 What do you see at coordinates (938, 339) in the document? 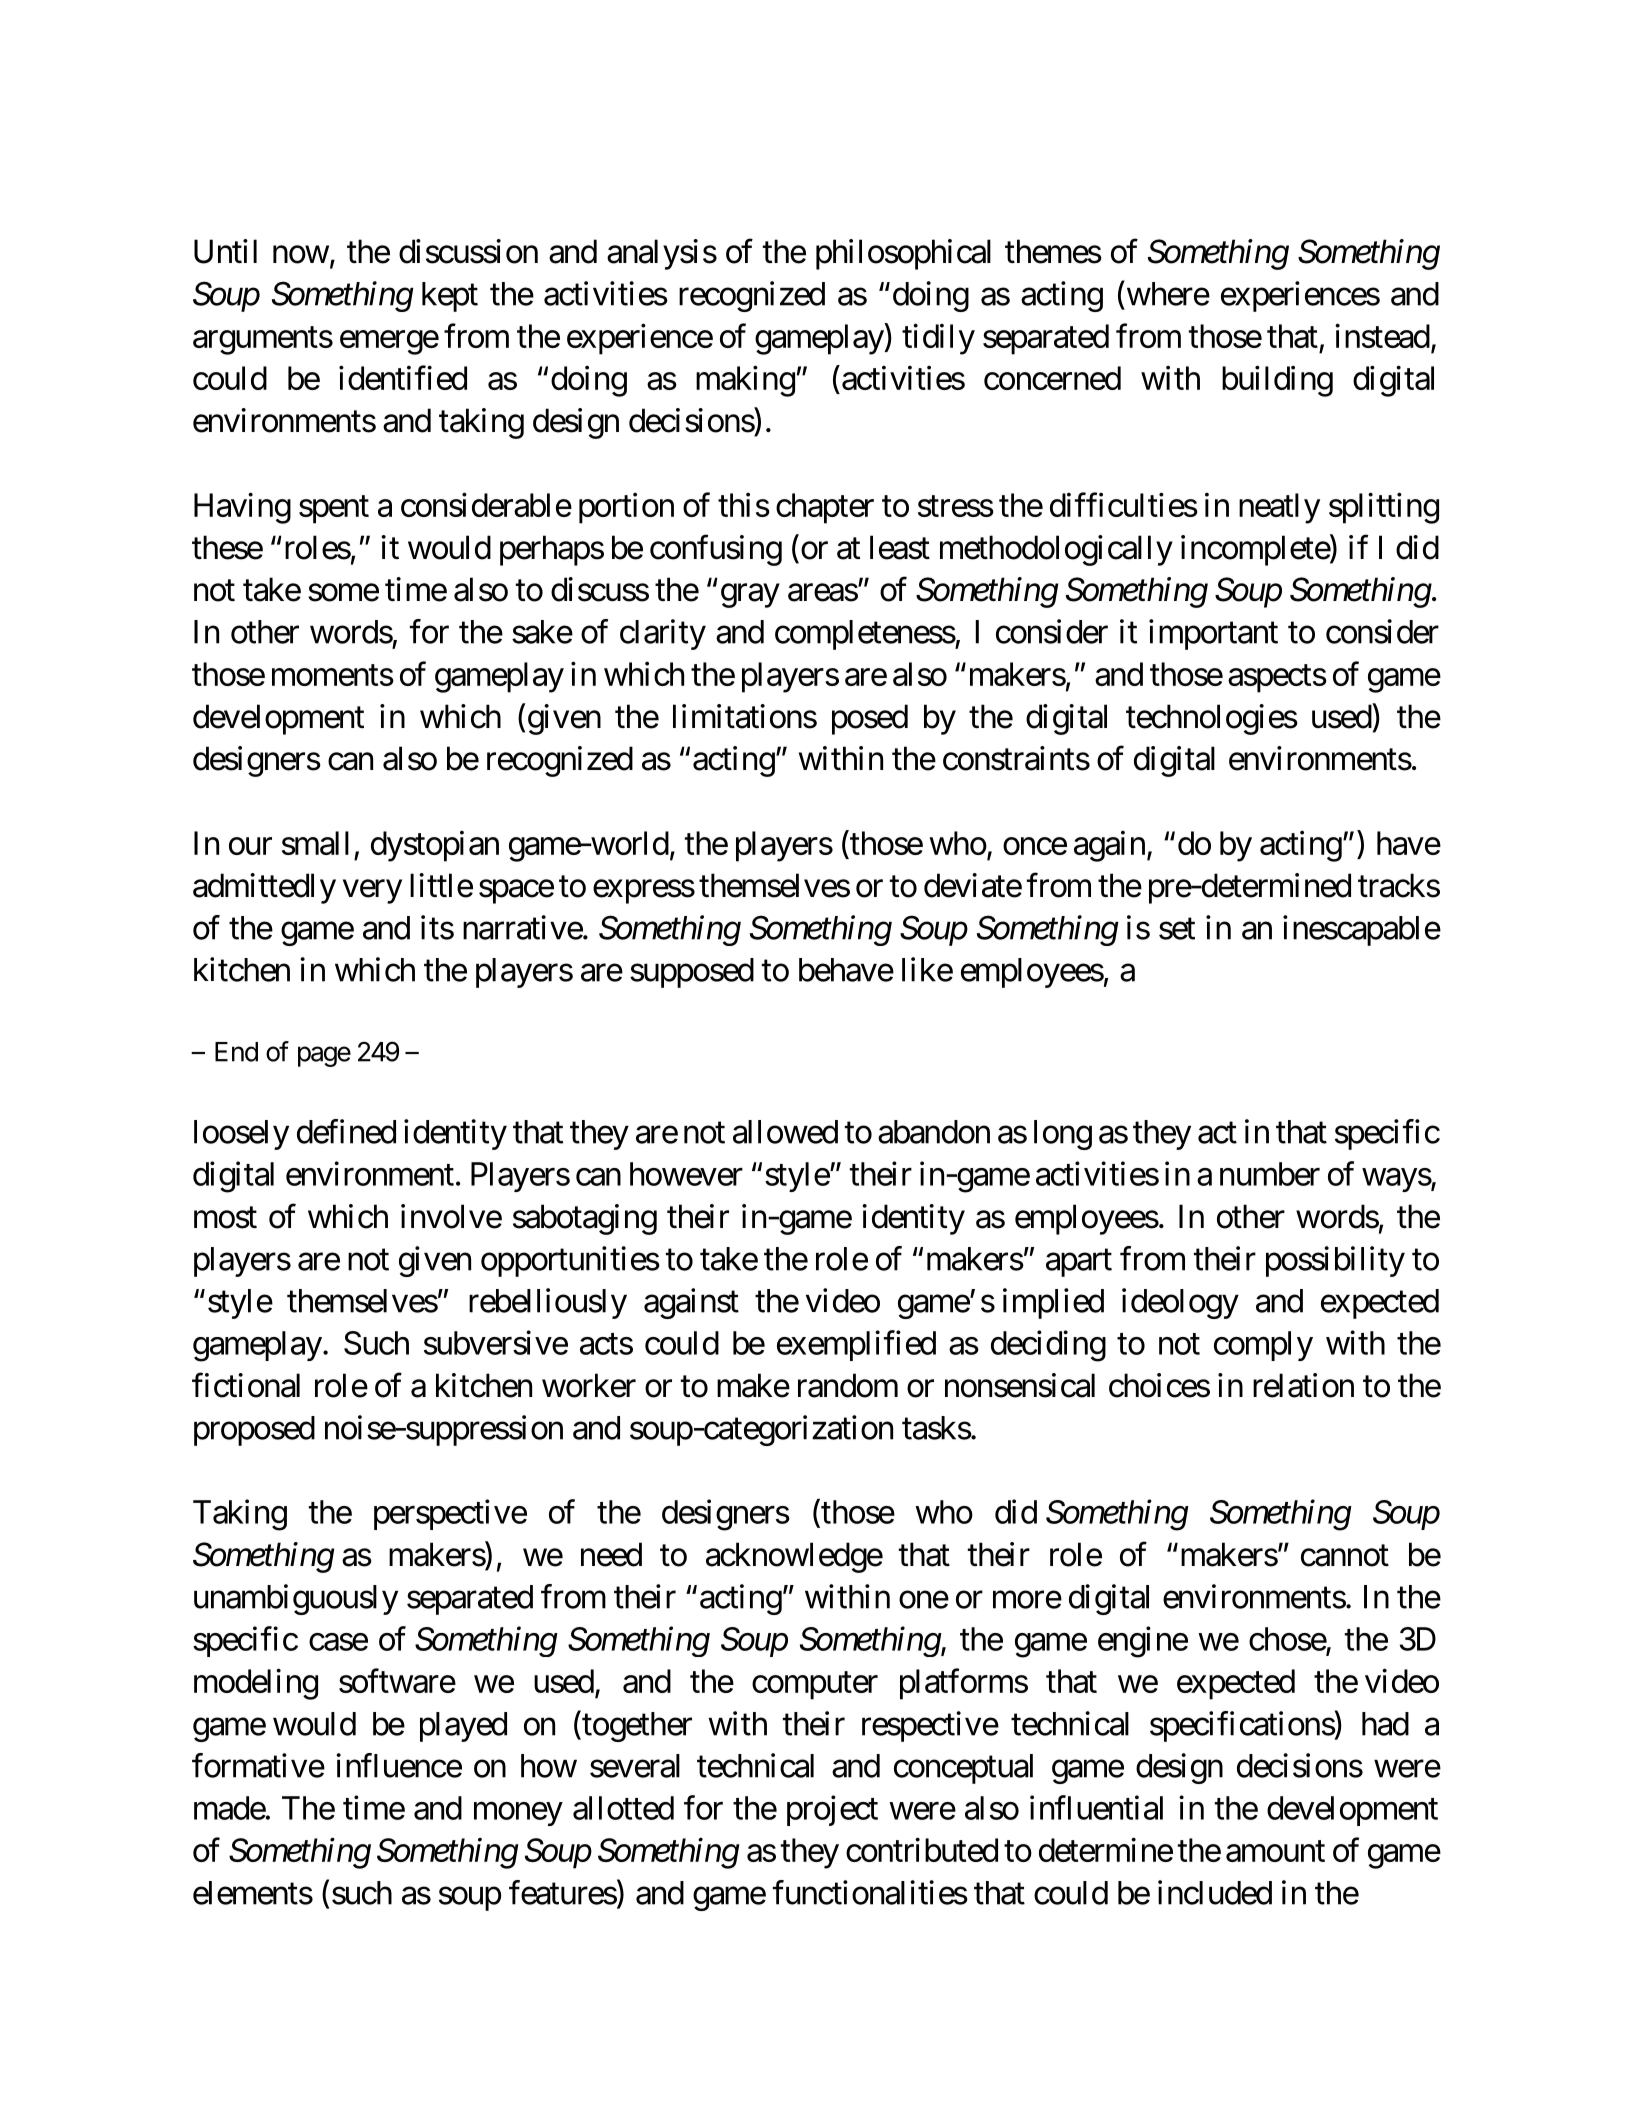
I see `tidily` at bounding box center [938, 339].
